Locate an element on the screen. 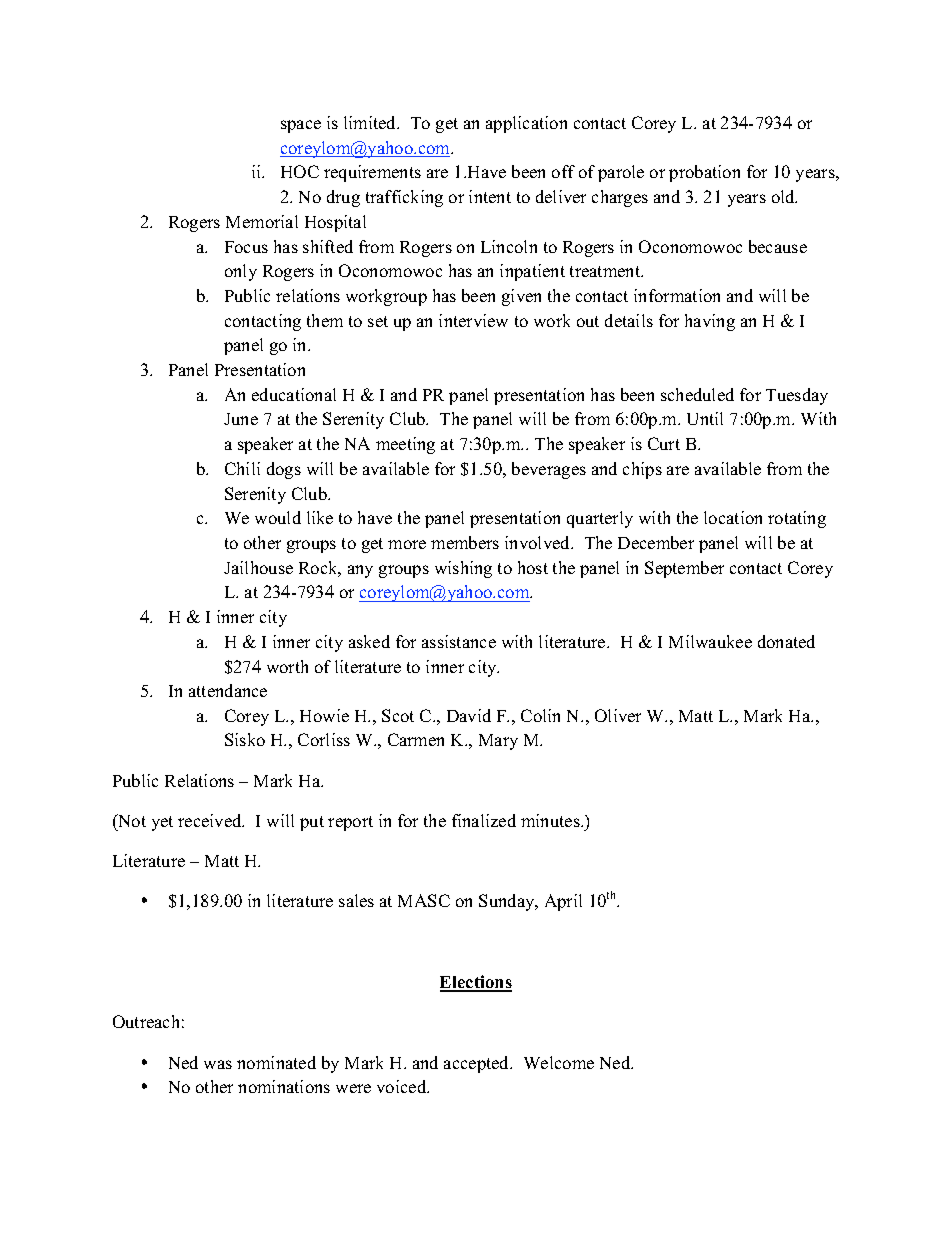 This screenshot has height=1233, width=952. received is located at coordinates (211, 820).
